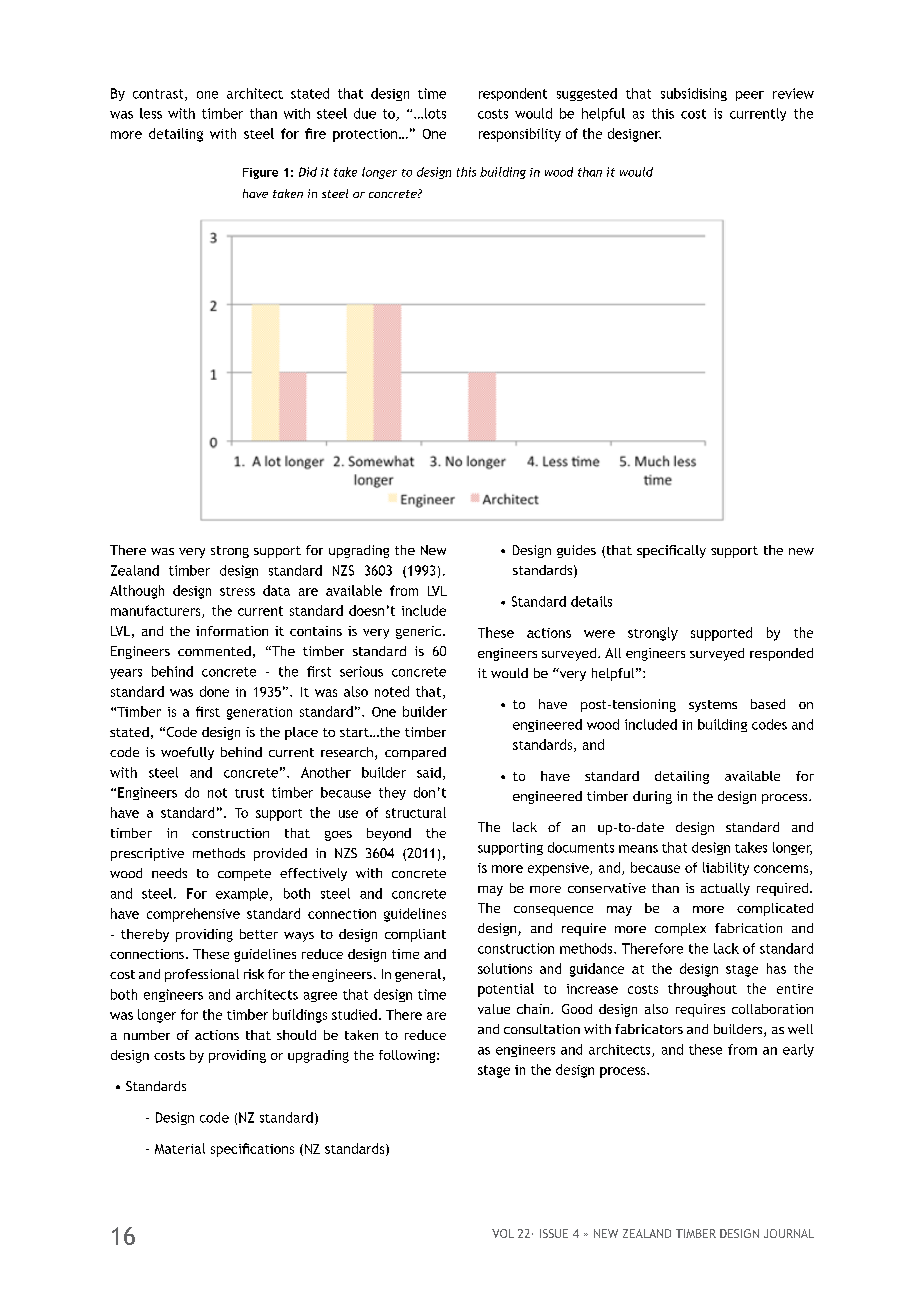 This screenshot has width=924, height=1308. What do you see at coordinates (713, 706) in the screenshot?
I see `systems` at bounding box center [713, 706].
